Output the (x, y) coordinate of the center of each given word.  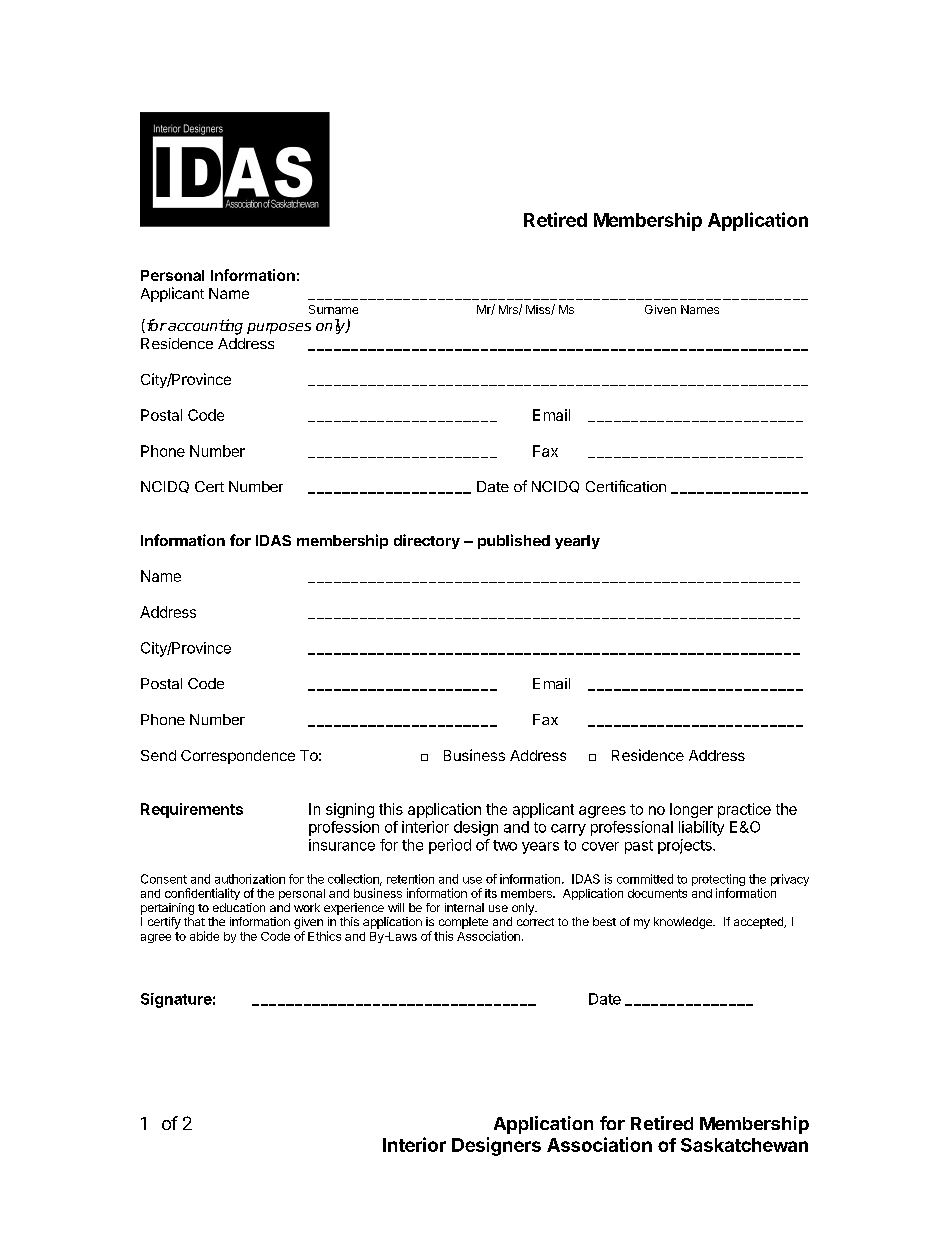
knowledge (684, 923)
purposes (279, 328)
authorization (250, 879)
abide (204, 936)
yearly (577, 542)
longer (691, 810)
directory (427, 541)
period (450, 846)
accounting (204, 327)
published (514, 541)
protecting (718, 881)
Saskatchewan (744, 1145)
